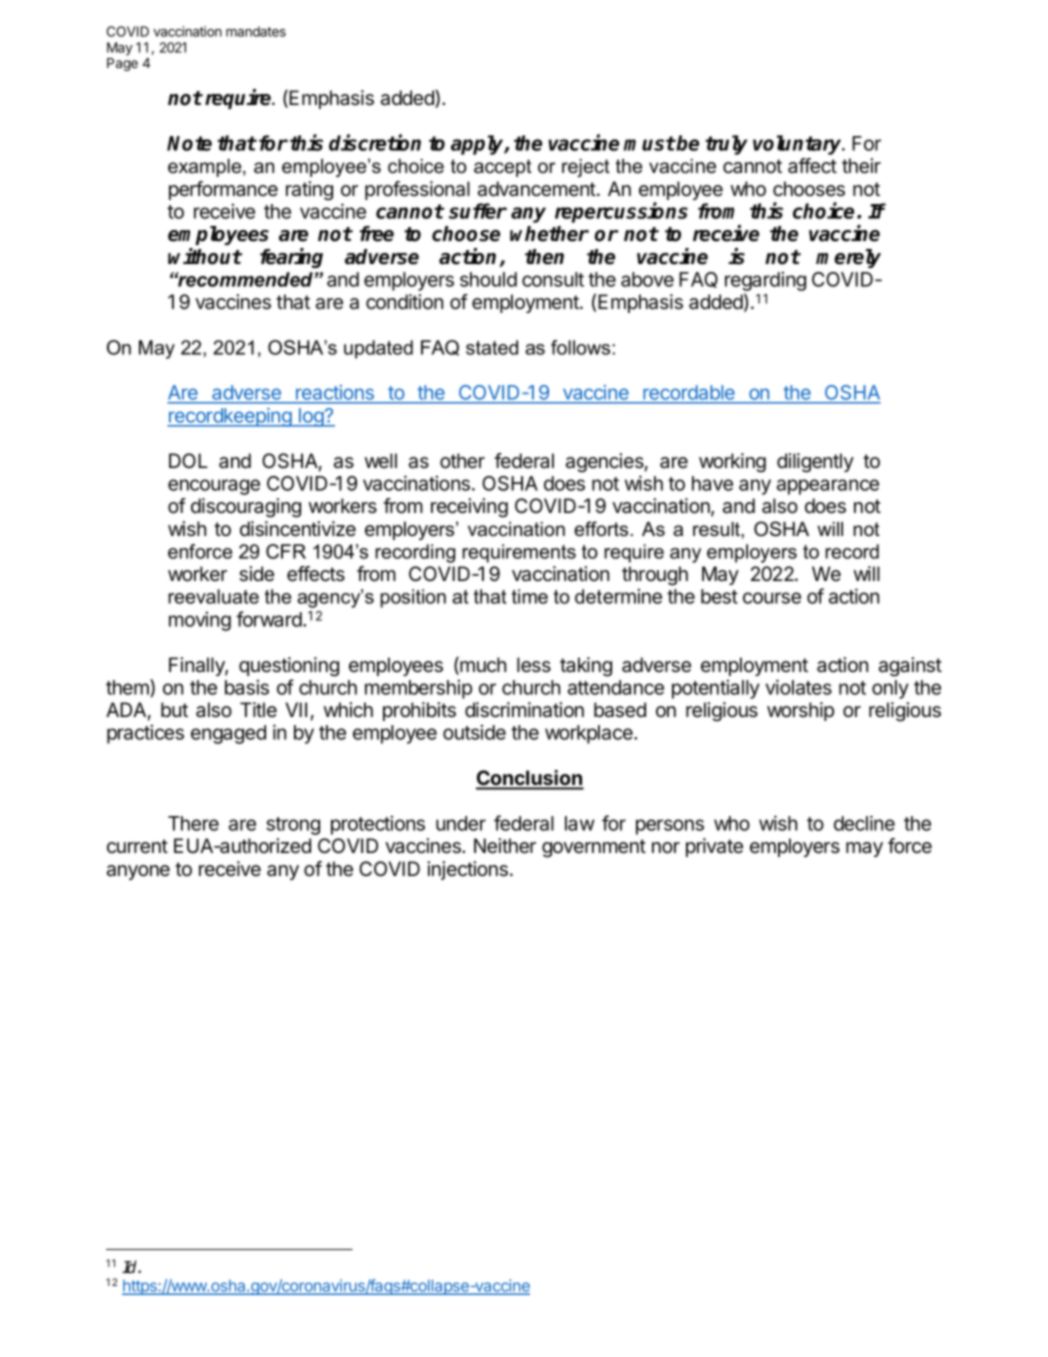 The image size is (1048, 1357). I want to click on stated, so click(492, 347).
